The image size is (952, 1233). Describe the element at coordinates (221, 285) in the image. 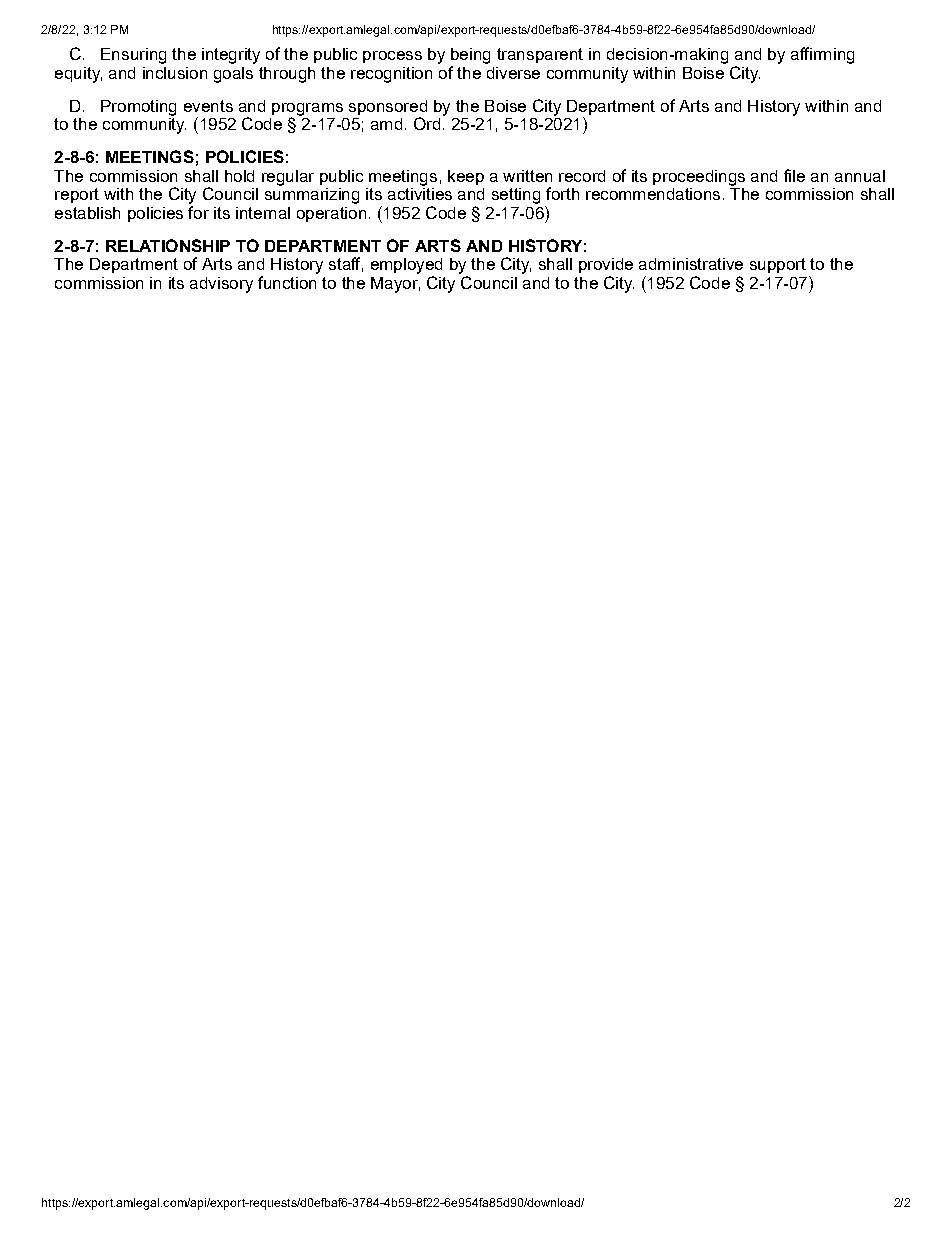

I see `advisory` at that location.
